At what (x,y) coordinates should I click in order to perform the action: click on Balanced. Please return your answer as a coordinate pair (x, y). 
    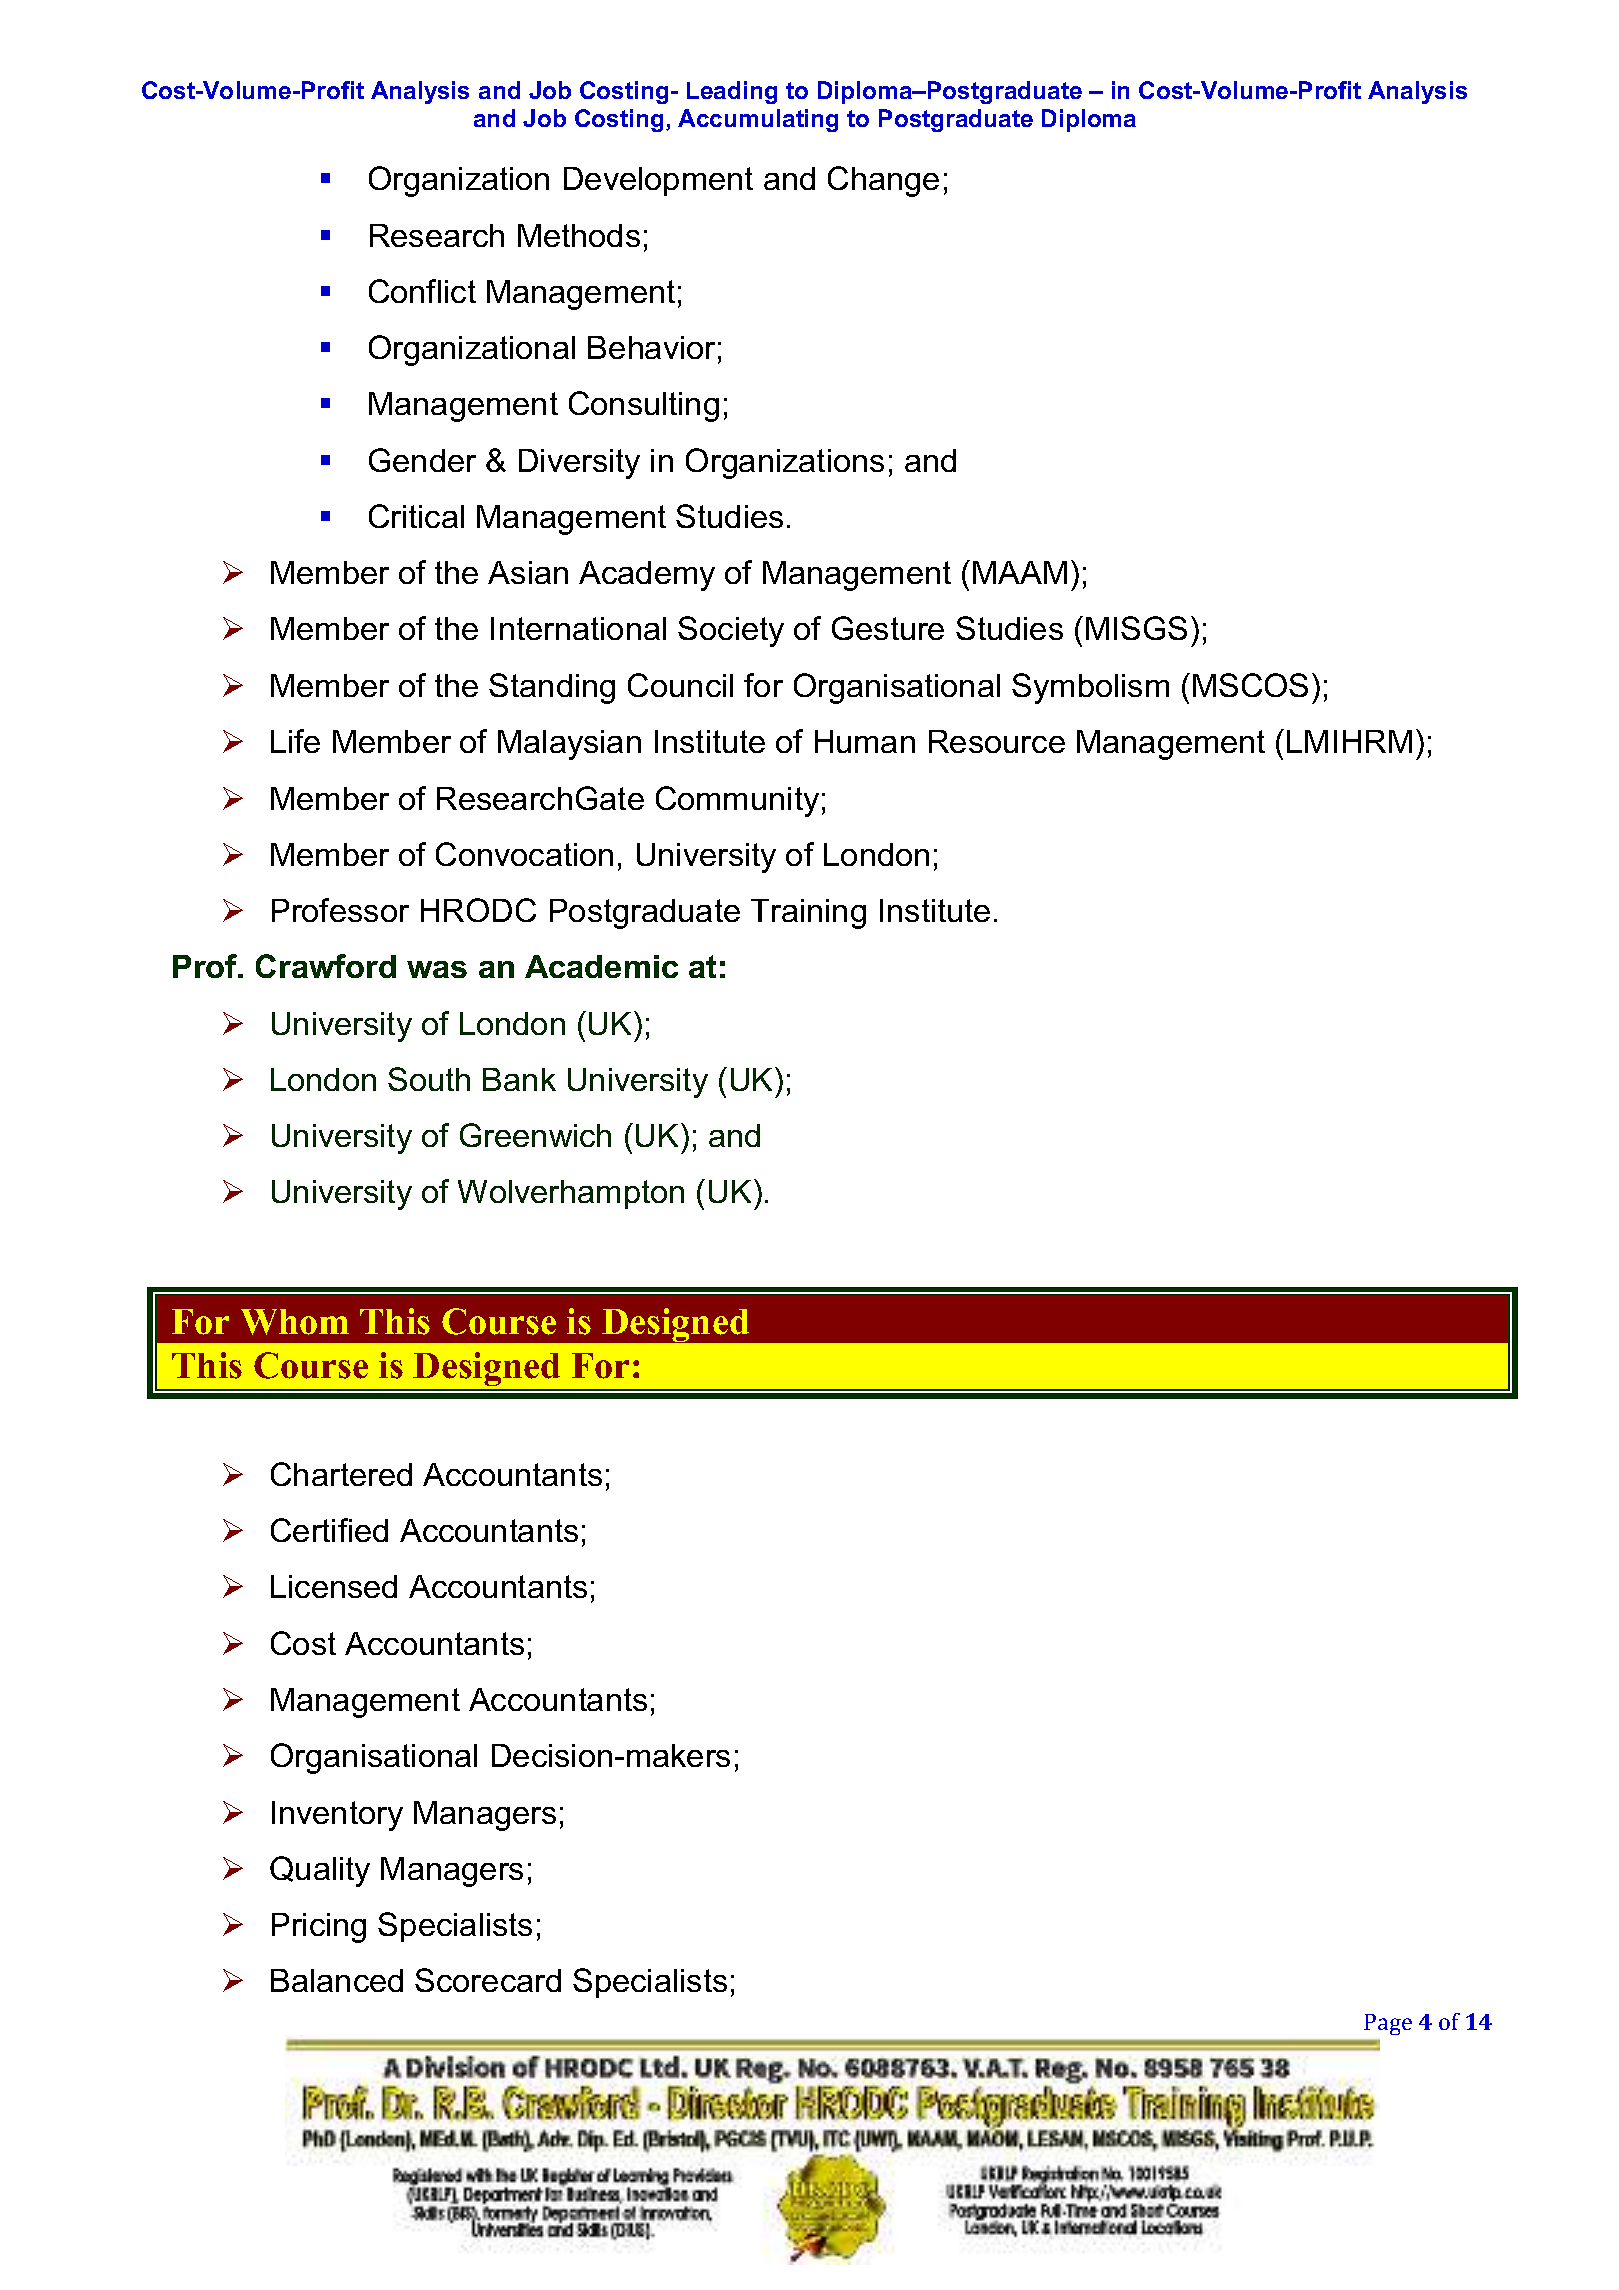
    Looking at the image, I should click on (337, 1980).
